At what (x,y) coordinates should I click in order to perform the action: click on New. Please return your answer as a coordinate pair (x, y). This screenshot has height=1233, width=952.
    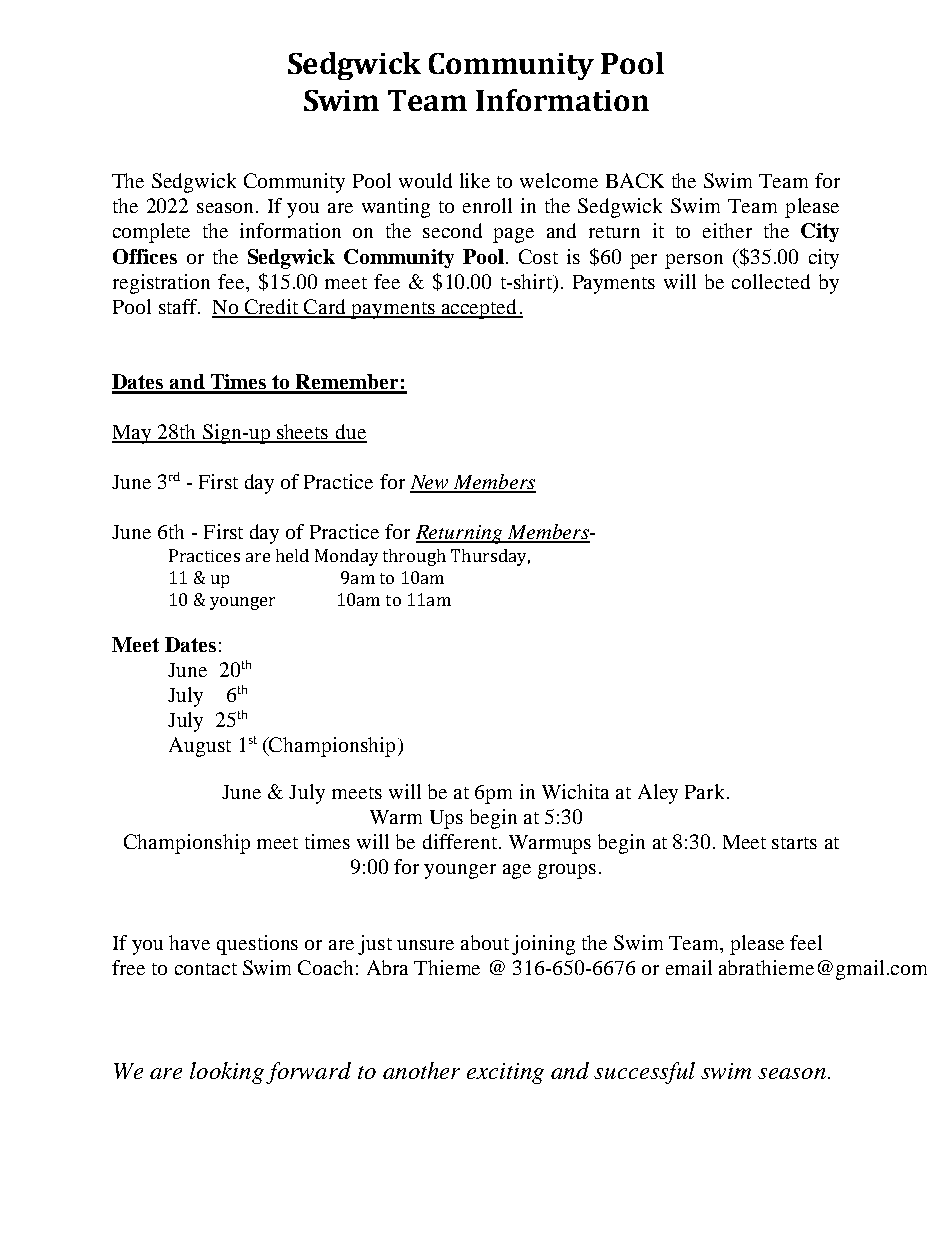
    Looking at the image, I should click on (430, 483).
